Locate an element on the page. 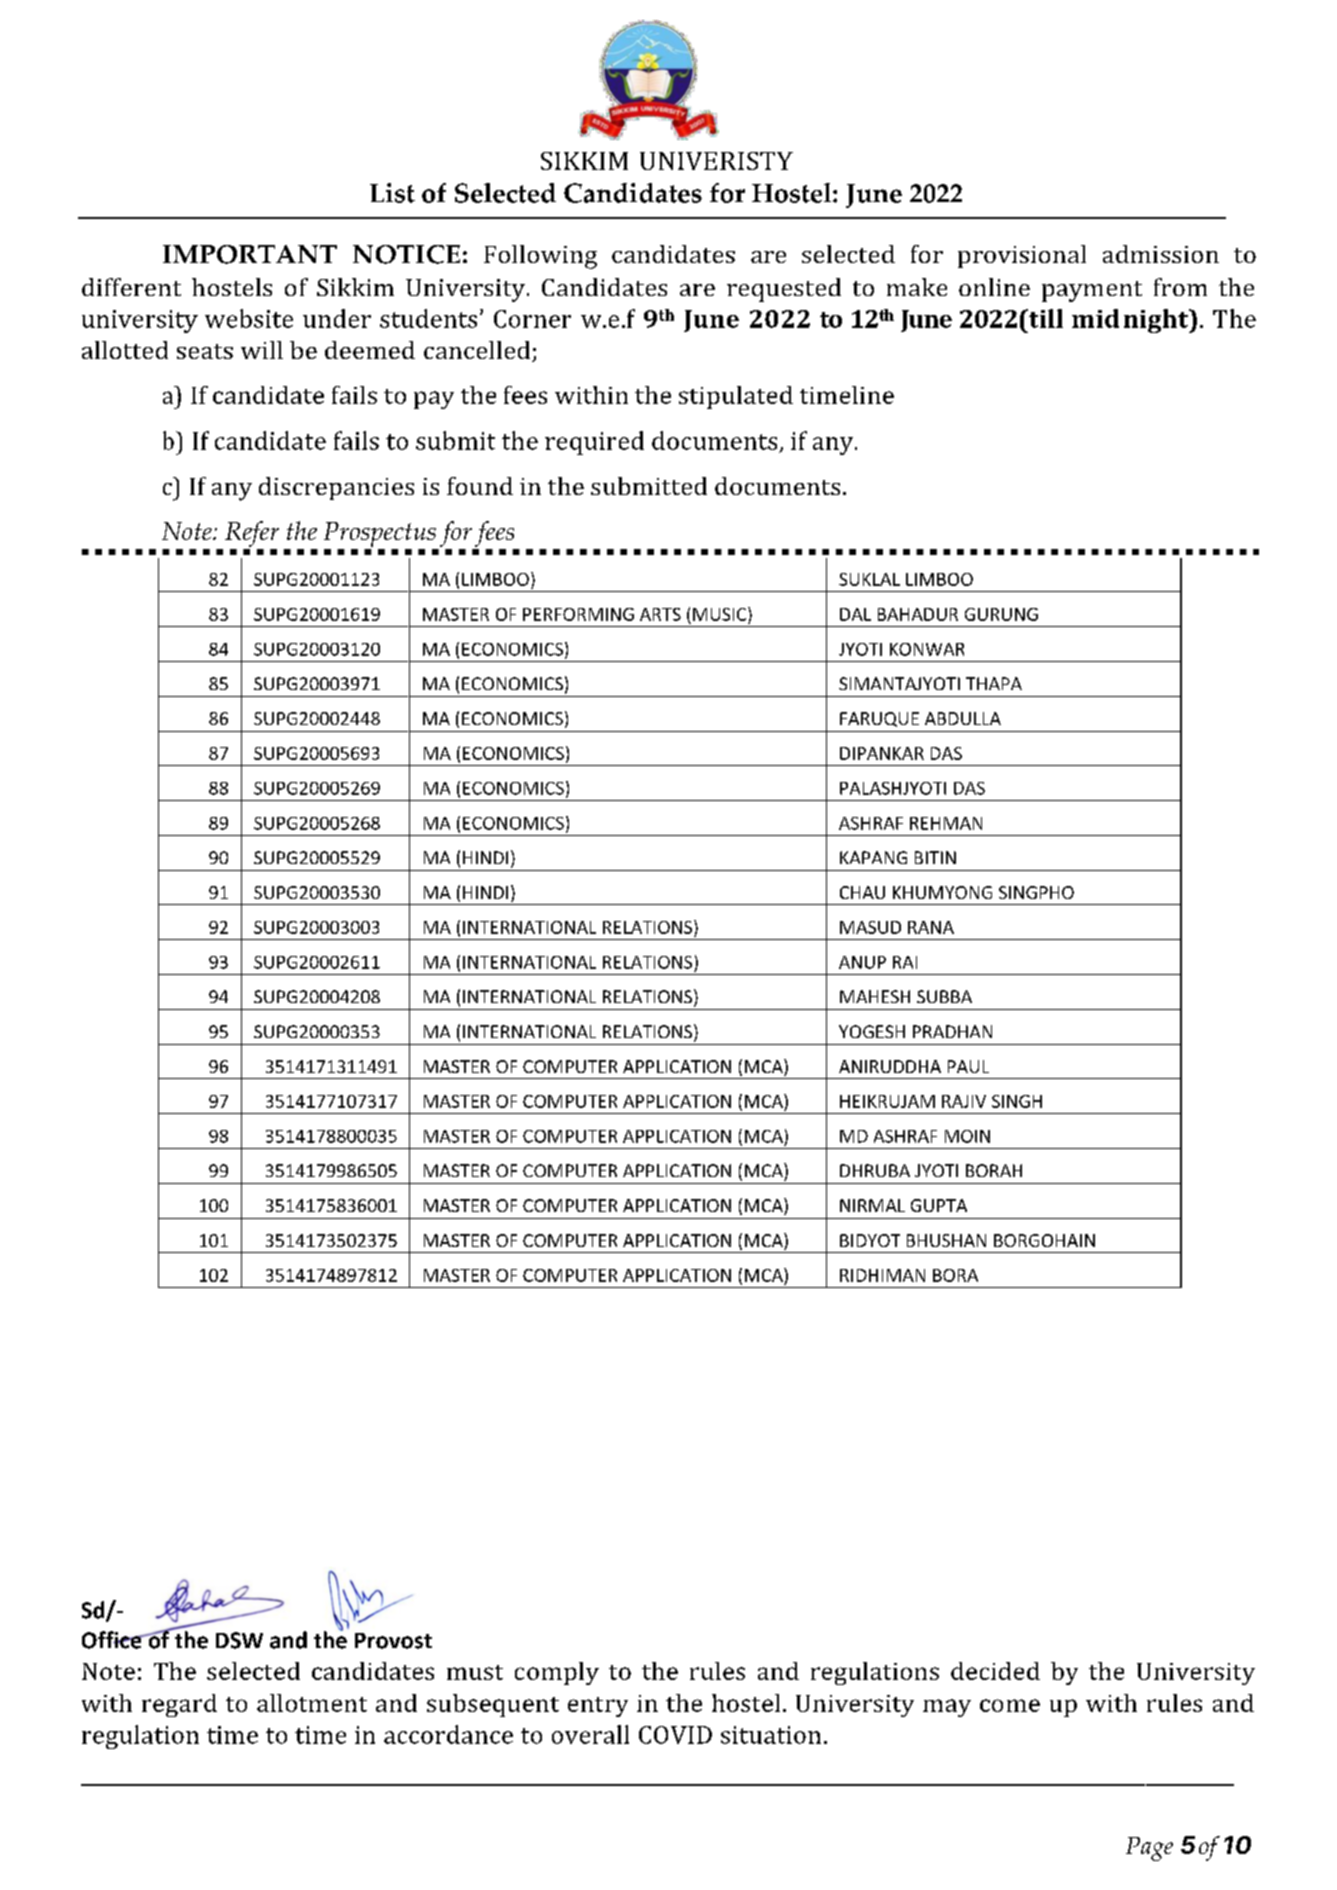  allotment is located at coordinates (312, 1703).
